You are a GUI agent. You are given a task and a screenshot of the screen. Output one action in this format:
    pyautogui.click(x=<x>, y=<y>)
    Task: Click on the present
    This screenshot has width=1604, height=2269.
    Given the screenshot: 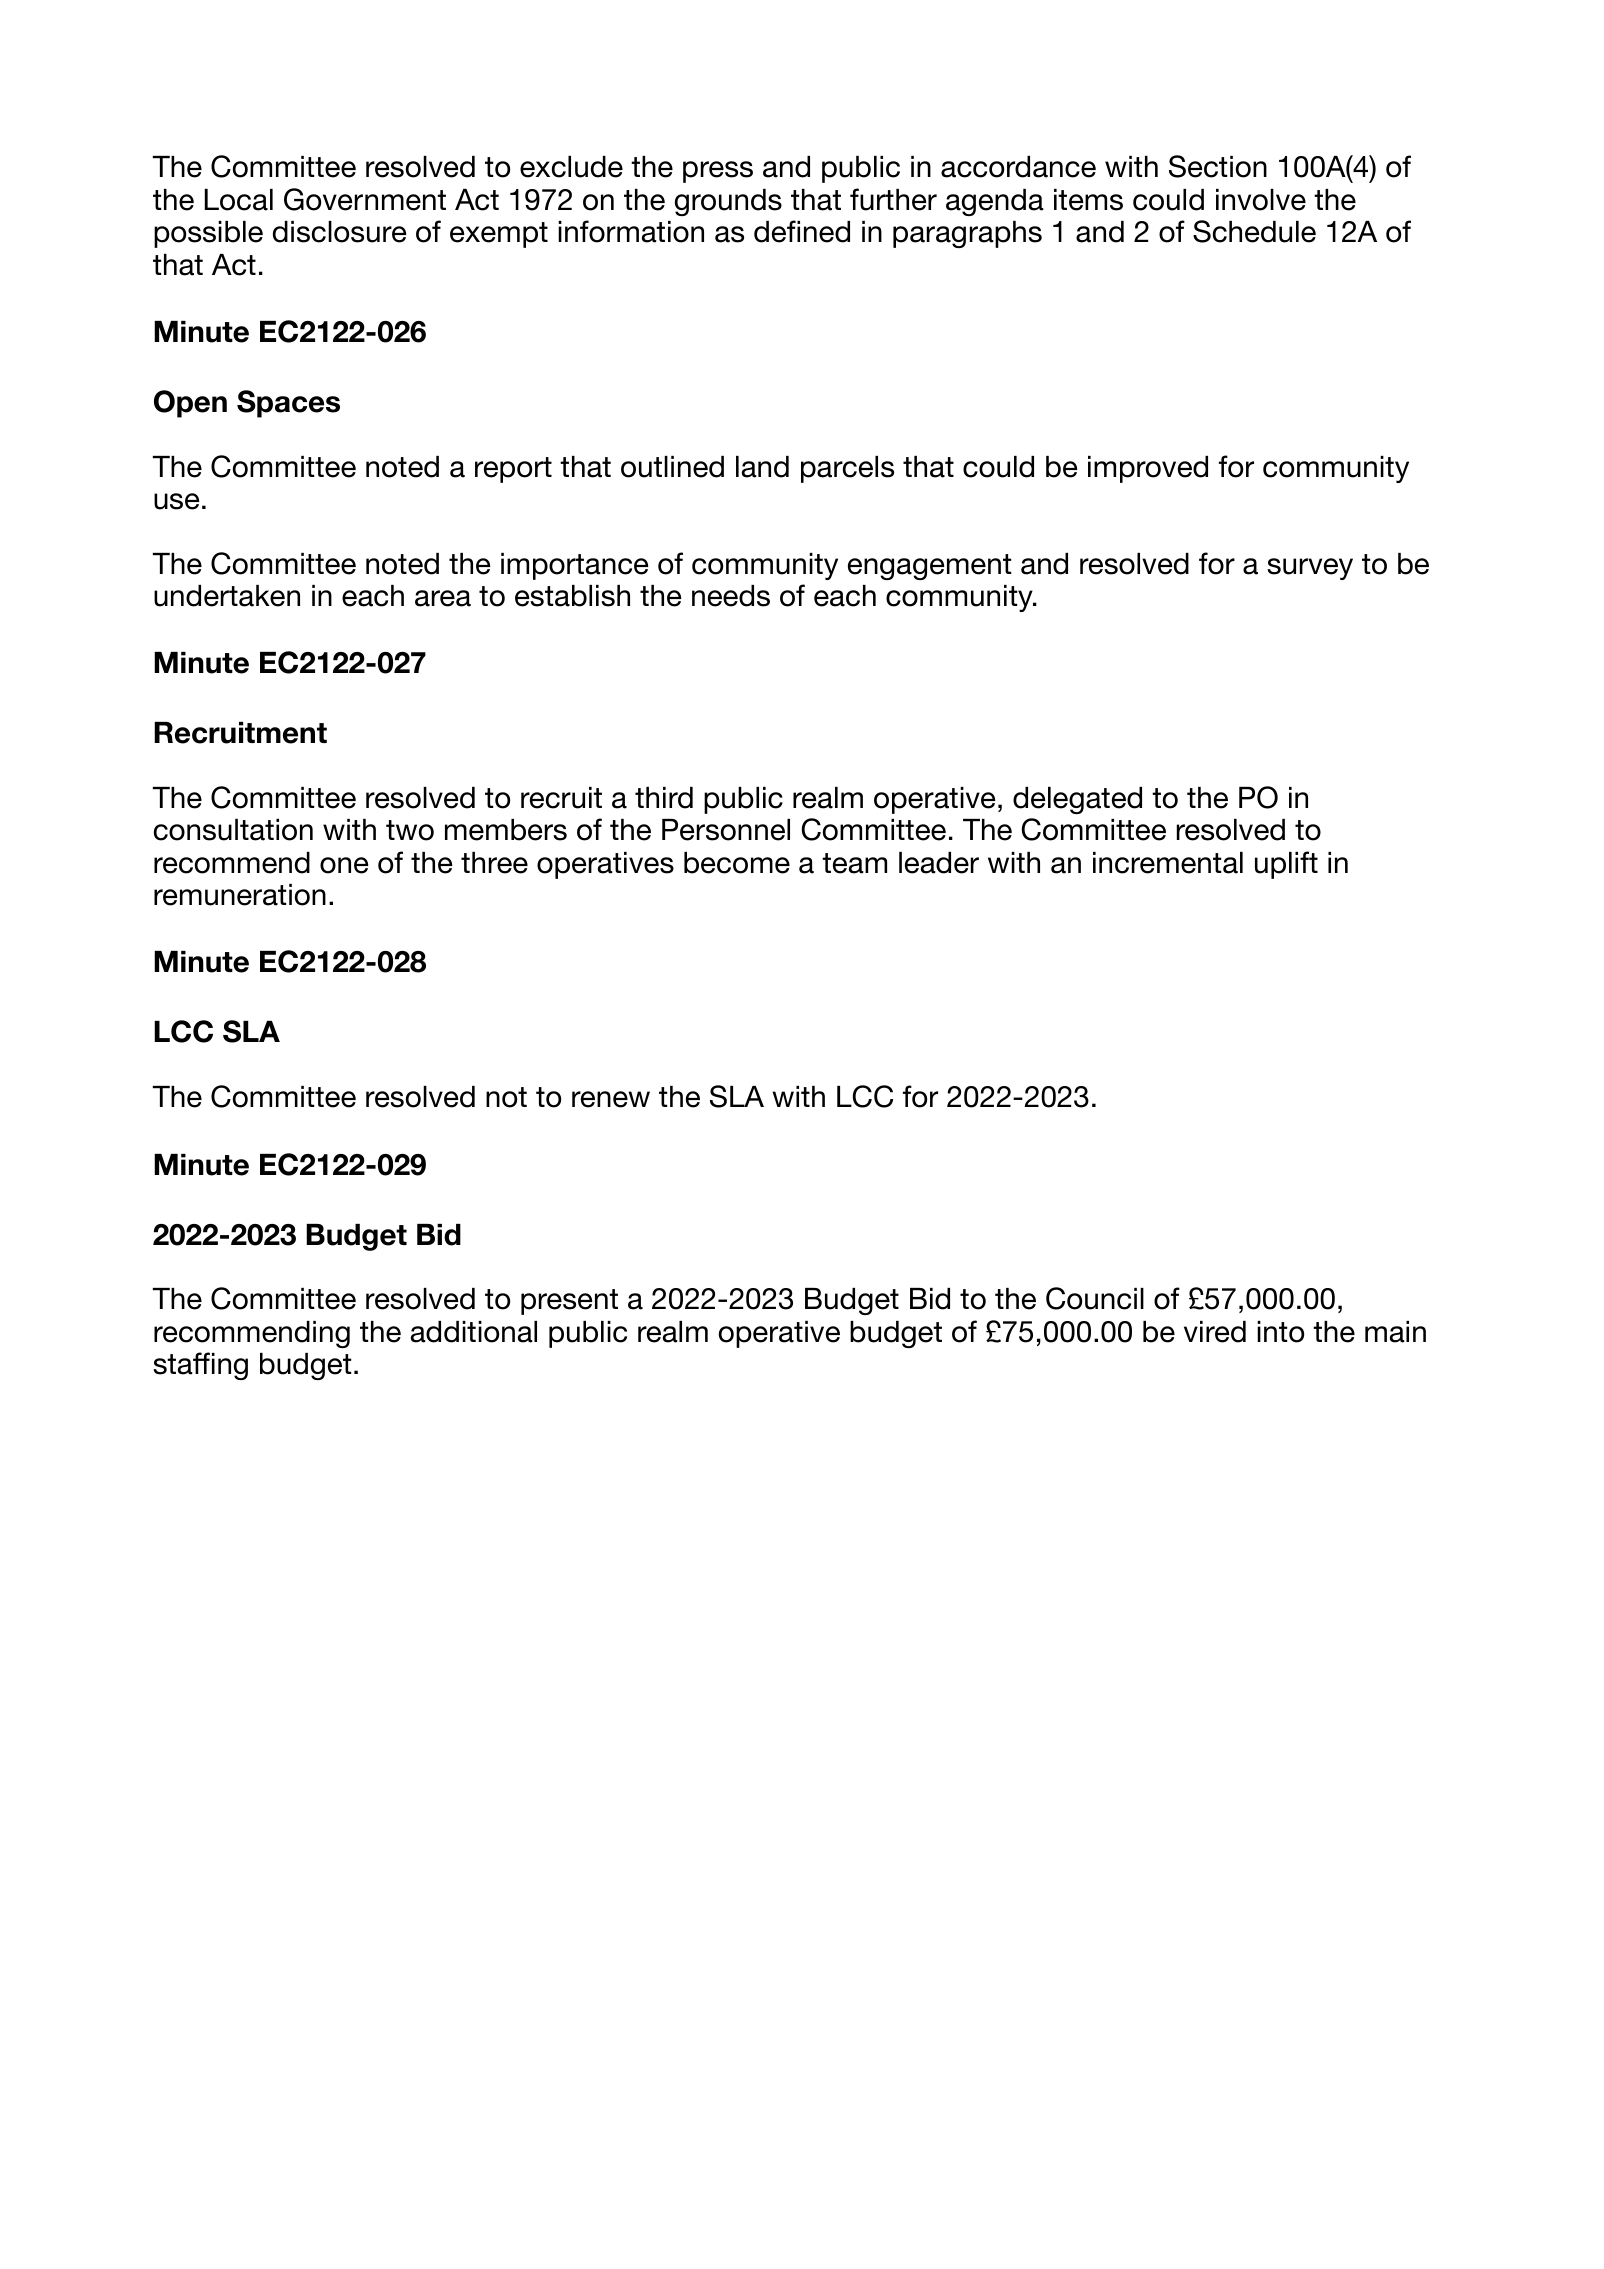 What is the action you would take?
    pyautogui.click(x=569, y=1302)
